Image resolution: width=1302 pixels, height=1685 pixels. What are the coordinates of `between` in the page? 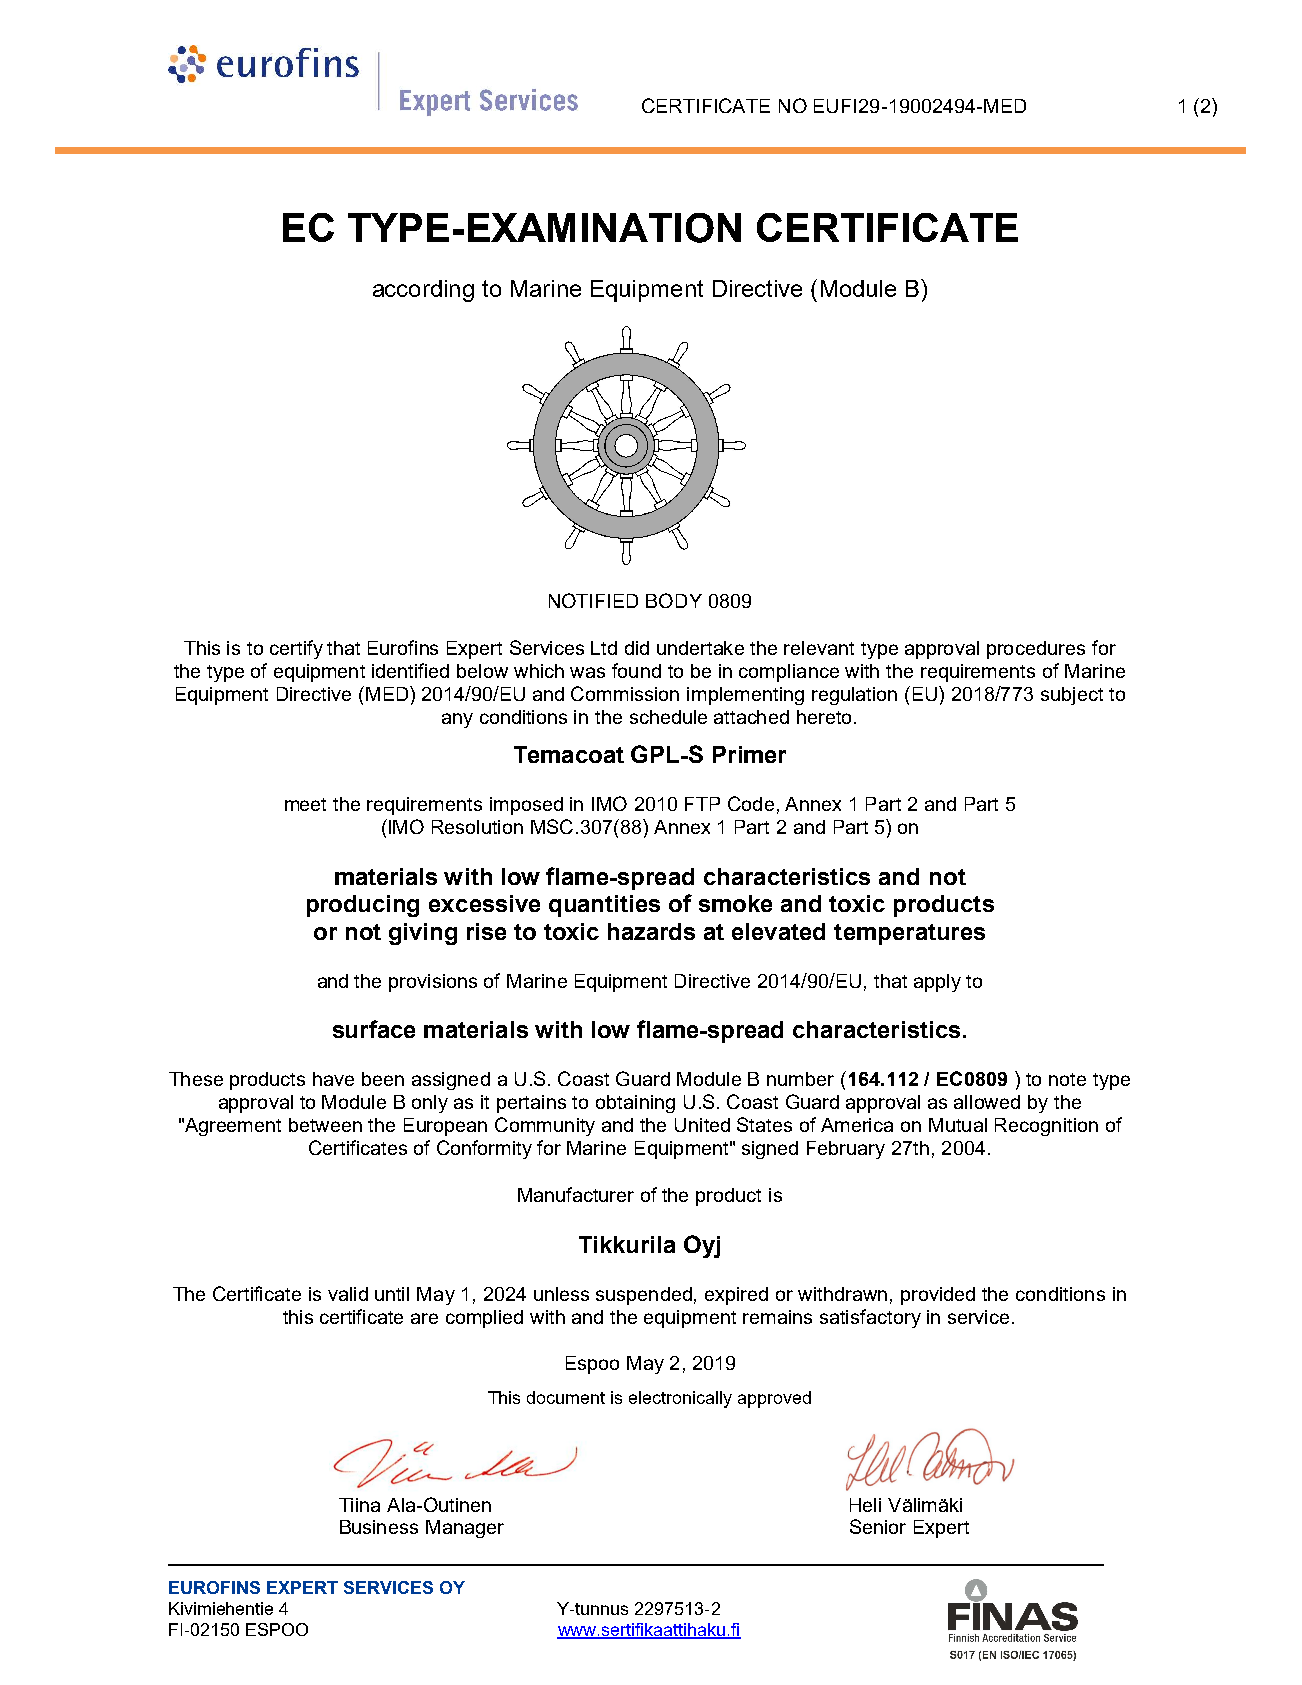 It's located at (325, 1125).
